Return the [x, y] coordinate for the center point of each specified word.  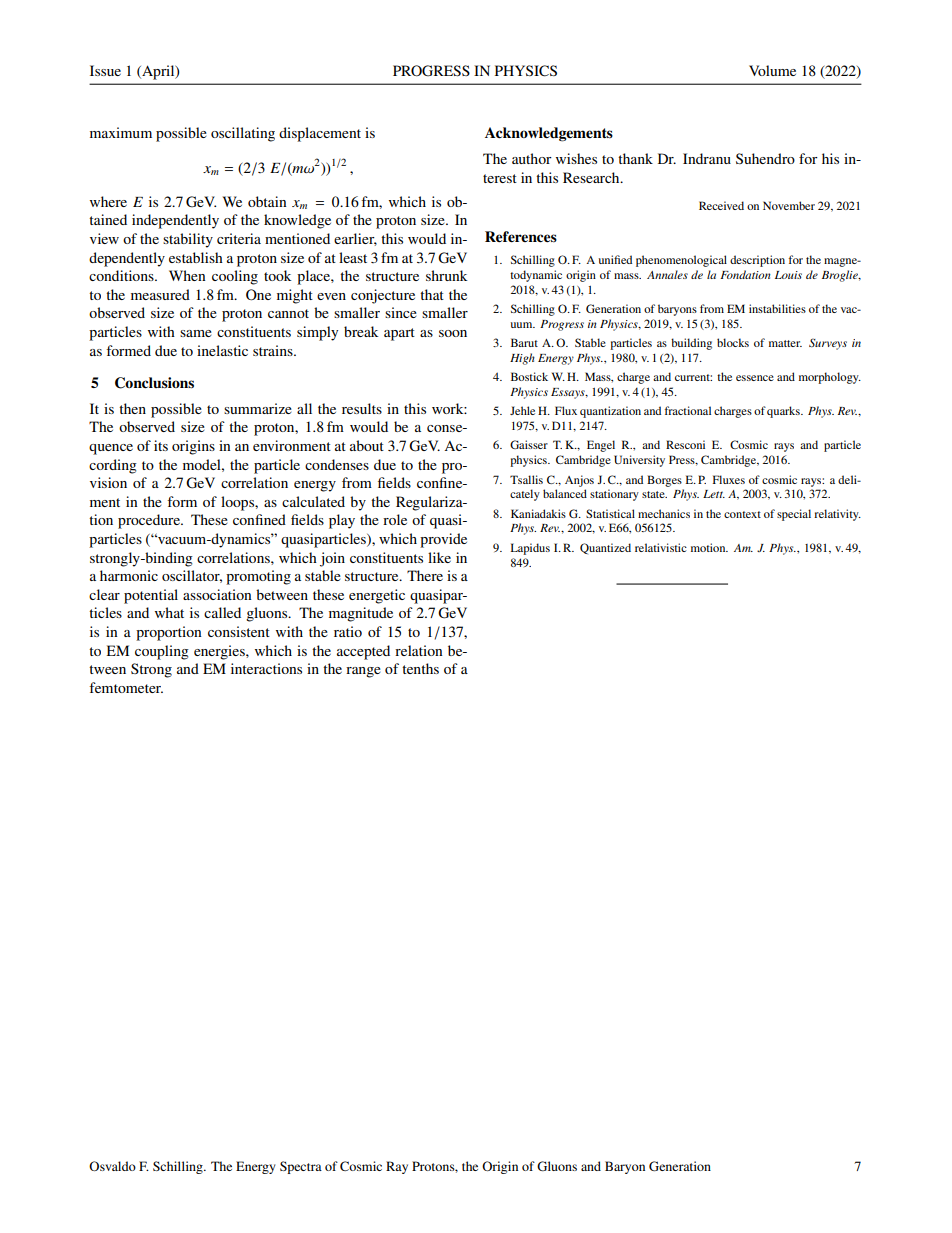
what [169, 612]
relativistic [661, 547]
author [532, 158]
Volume [772, 70]
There [425, 575]
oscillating [243, 134]
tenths [420, 668]
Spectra [301, 1167]
